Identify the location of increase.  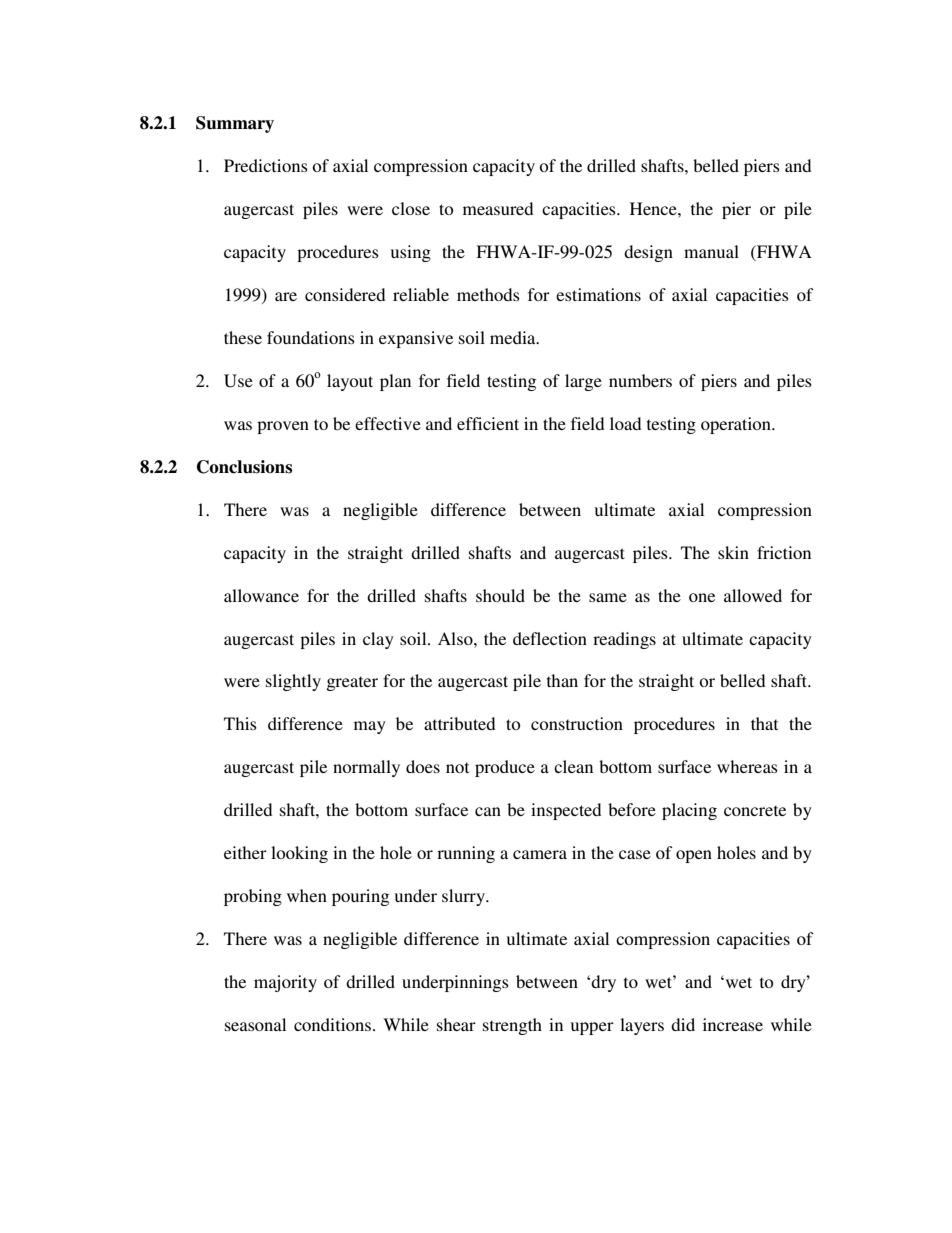
(733, 1024).
